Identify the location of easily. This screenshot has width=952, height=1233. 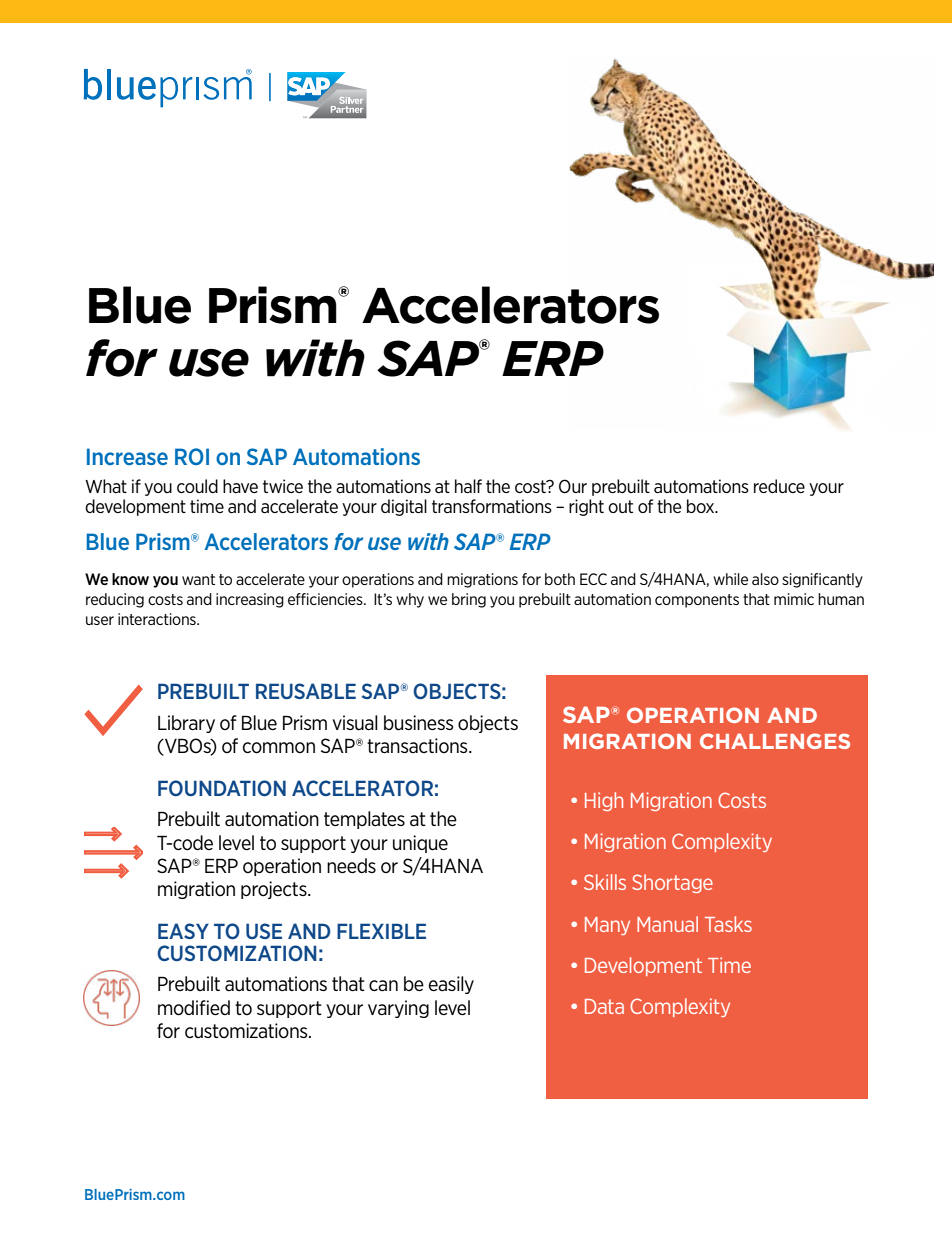
(451, 985).
